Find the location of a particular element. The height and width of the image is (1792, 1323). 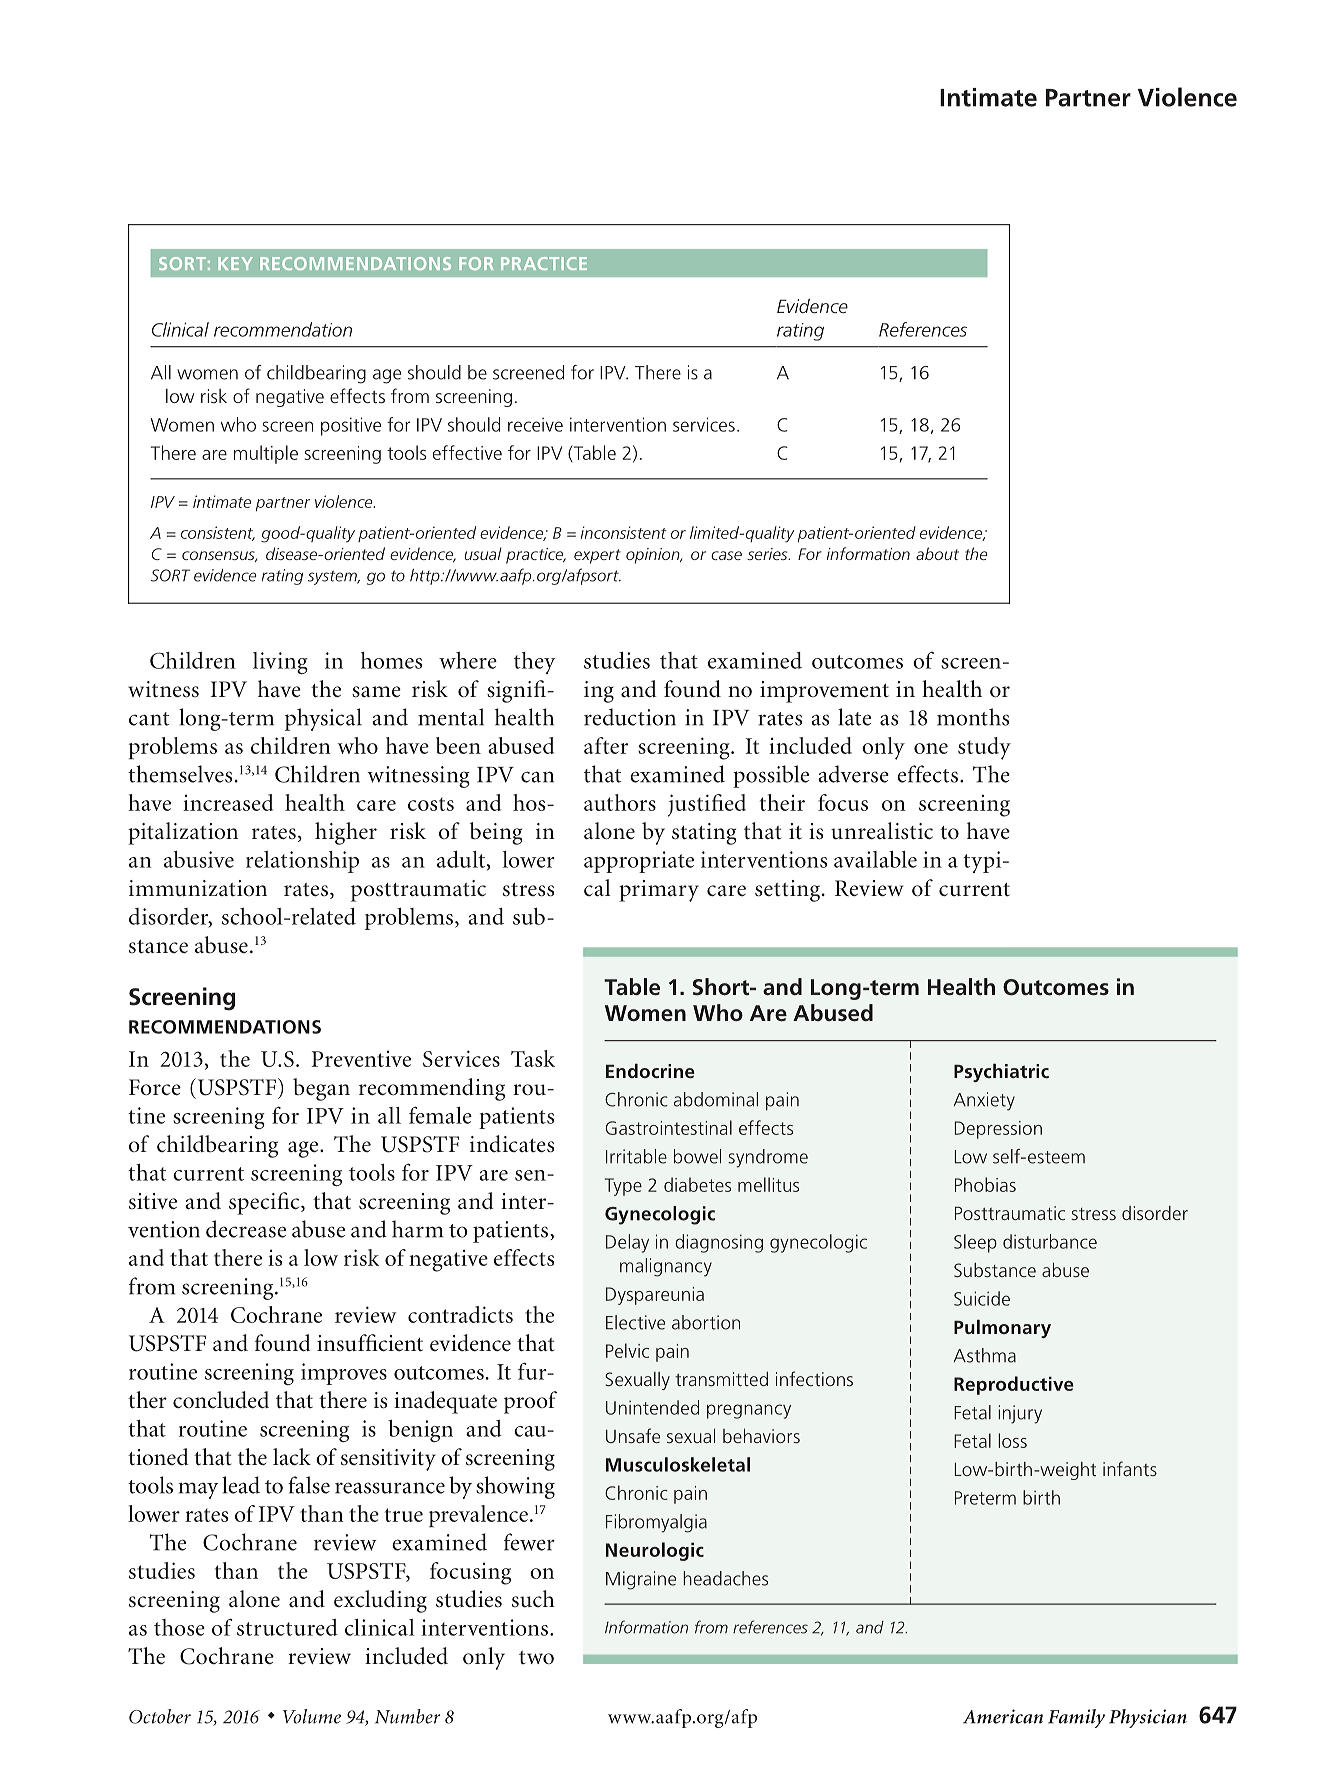

structured is located at coordinates (287, 1627).
